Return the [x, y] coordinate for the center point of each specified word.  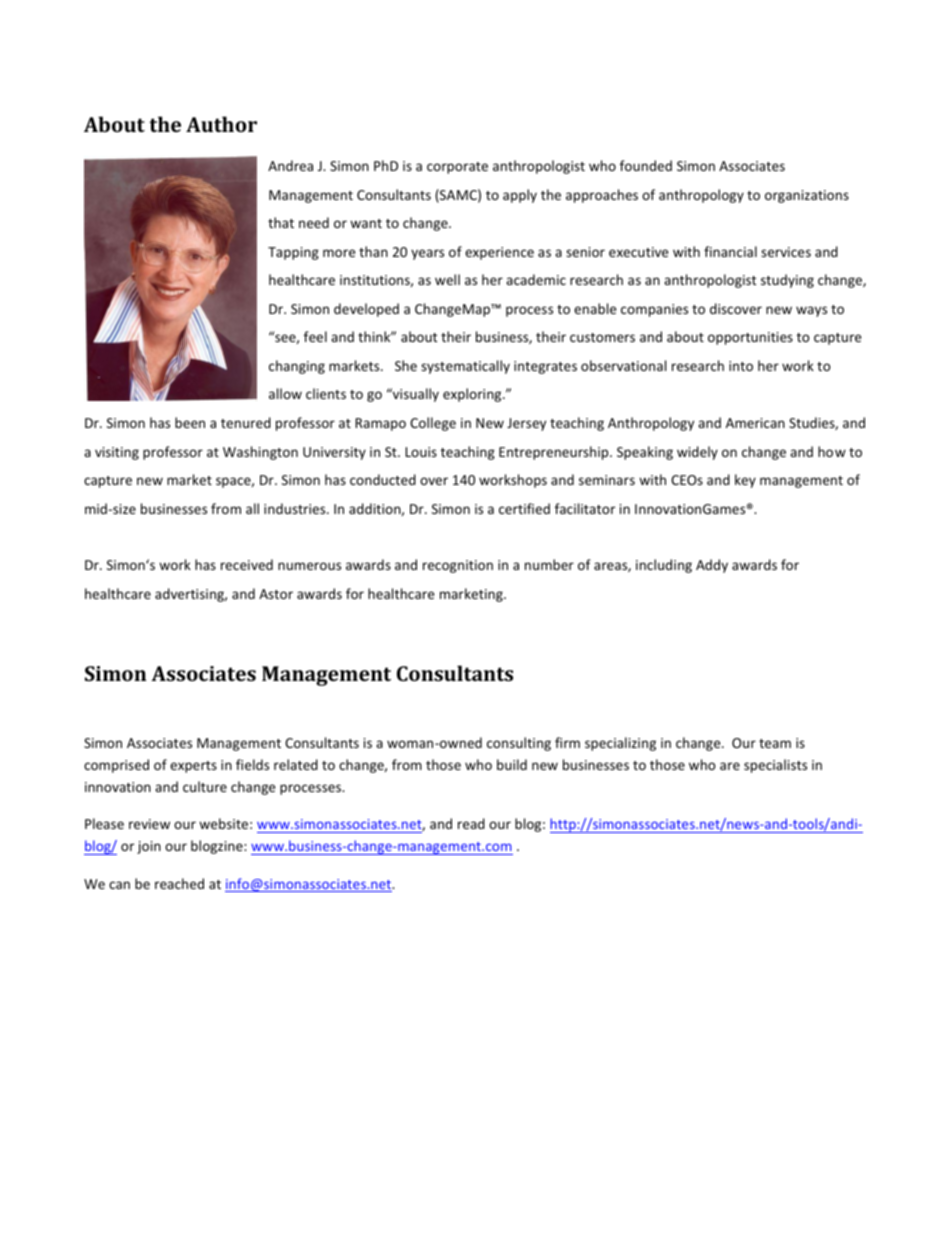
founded [646, 165]
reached [179, 883]
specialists [775, 766]
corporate [457, 168]
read [471, 823]
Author [221, 124]
